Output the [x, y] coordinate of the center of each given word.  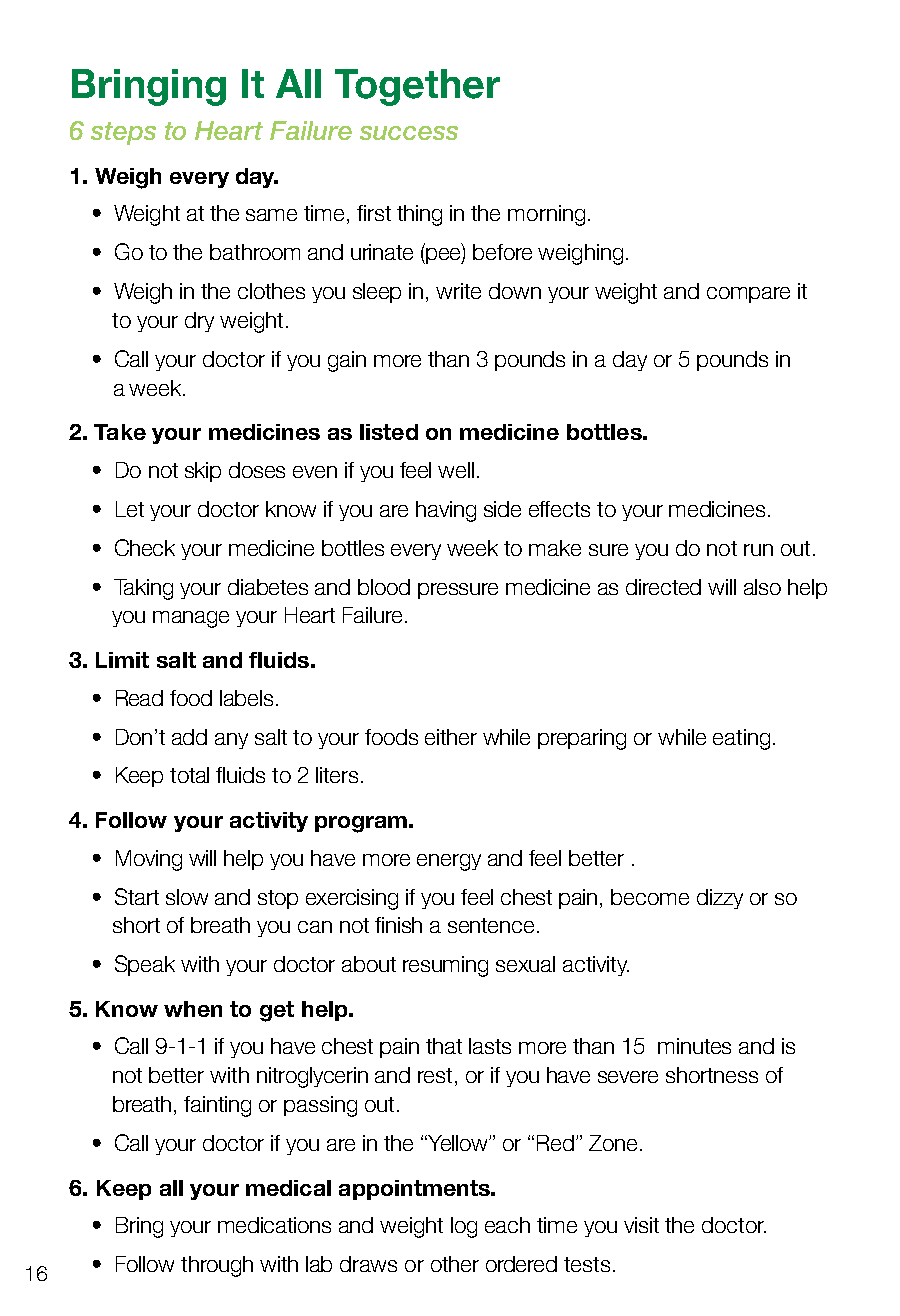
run [758, 550]
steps [123, 133]
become [650, 897]
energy [449, 862]
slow [187, 897]
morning [546, 215]
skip [203, 472]
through [217, 1266]
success [409, 133]
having [446, 511]
